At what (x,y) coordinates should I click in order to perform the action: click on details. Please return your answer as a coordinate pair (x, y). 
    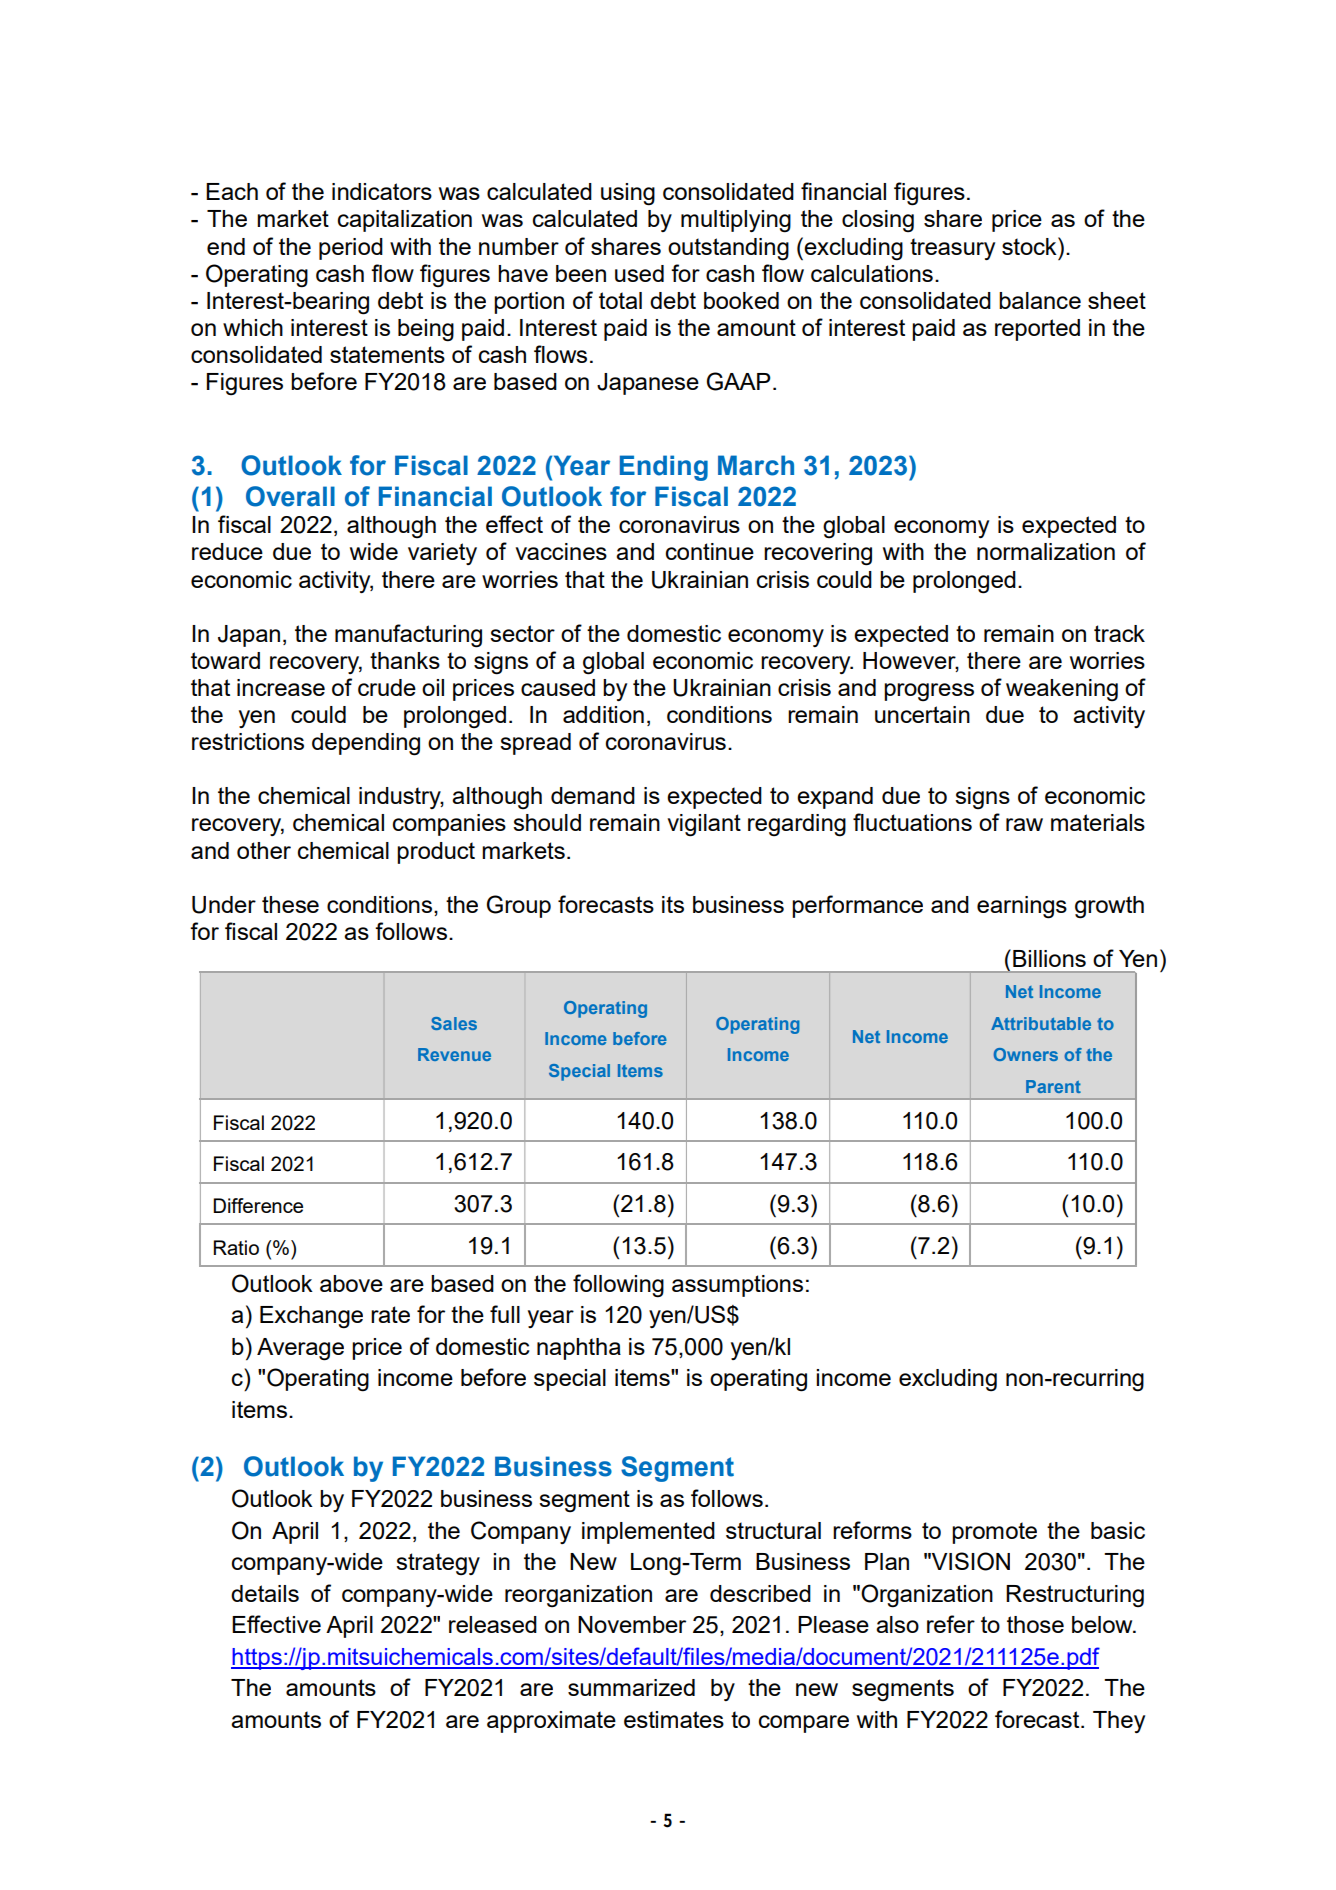
    Looking at the image, I should click on (265, 1593).
